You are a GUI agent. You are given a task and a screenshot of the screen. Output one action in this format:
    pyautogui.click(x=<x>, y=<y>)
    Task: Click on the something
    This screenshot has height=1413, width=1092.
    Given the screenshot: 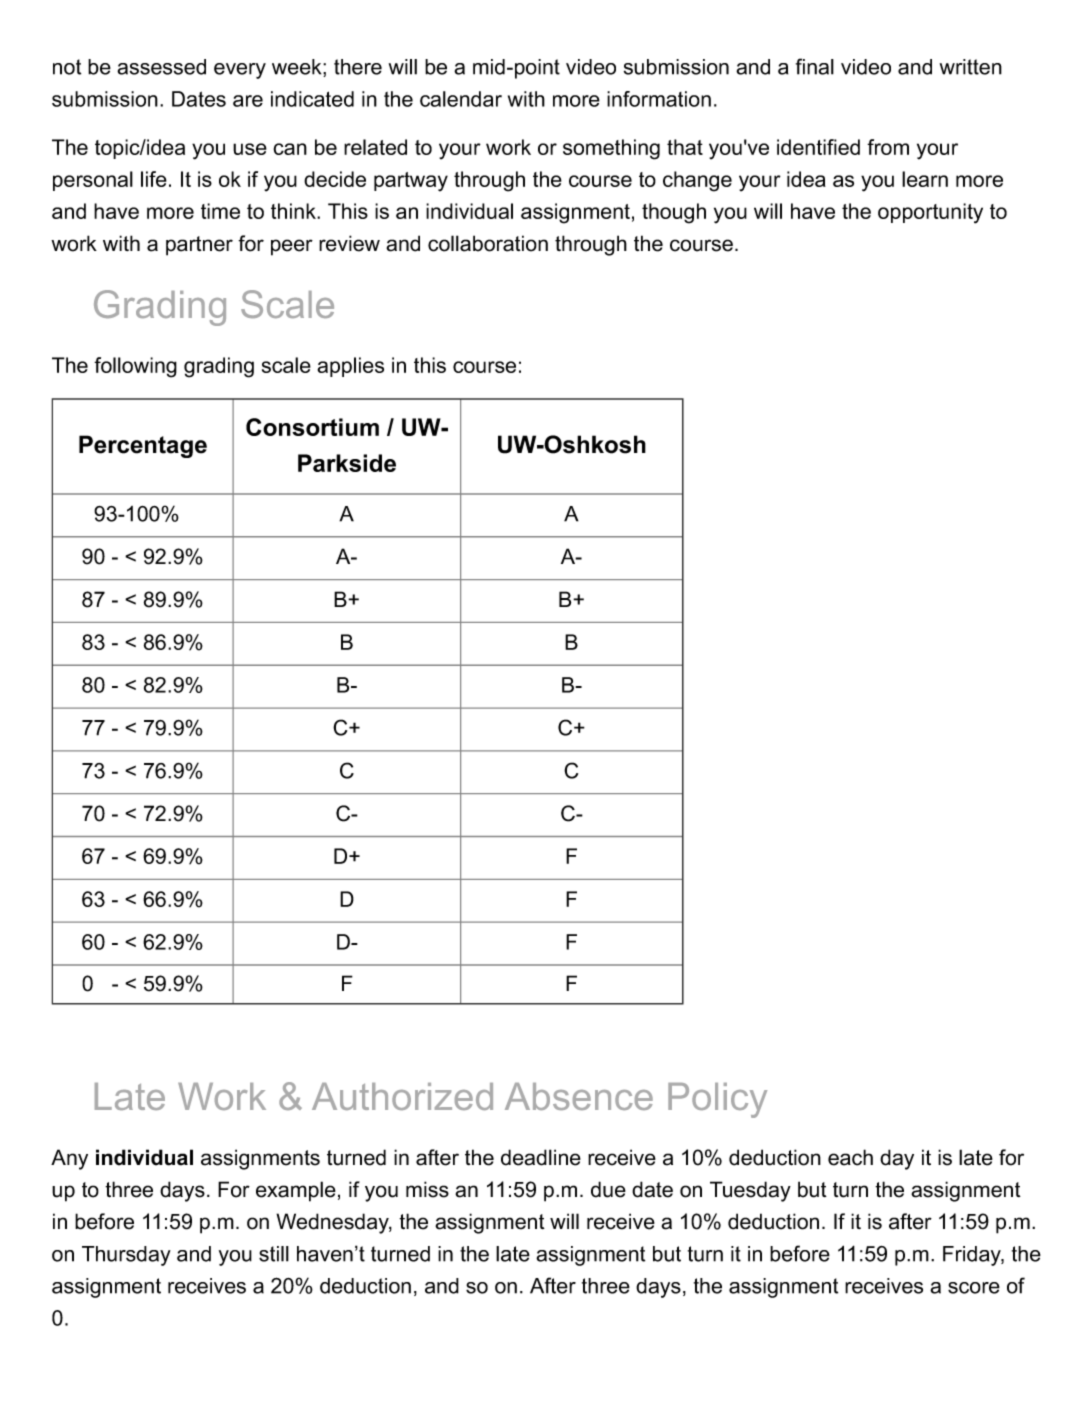 What is the action you would take?
    pyautogui.click(x=611, y=149)
